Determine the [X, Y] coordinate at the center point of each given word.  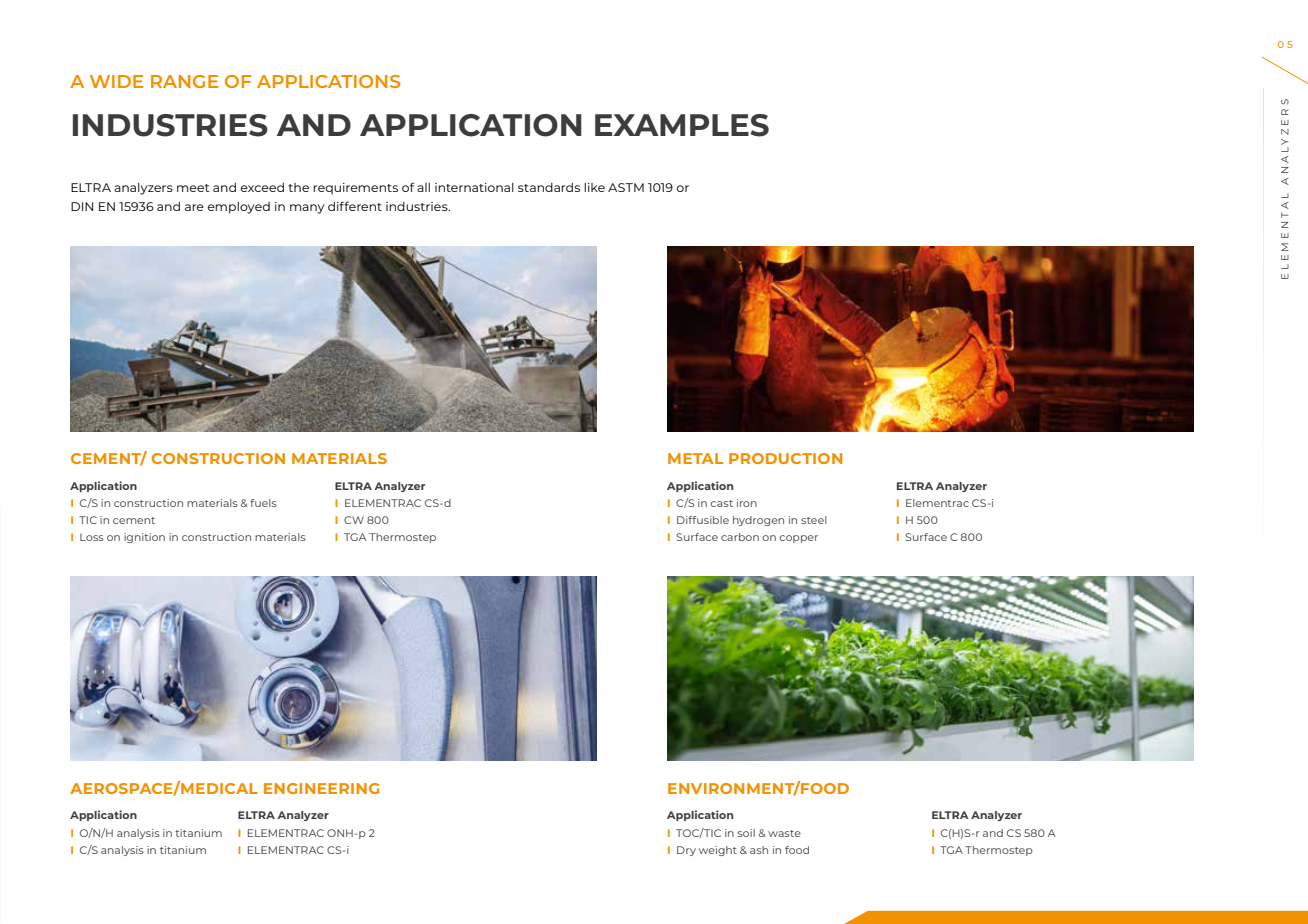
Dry [686, 851]
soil [746, 833]
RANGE [184, 81]
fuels [263, 503]
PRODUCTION [785, 458]
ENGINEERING [321, 788]
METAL [695, 458]
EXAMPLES [682, 125]
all [423, 187]
